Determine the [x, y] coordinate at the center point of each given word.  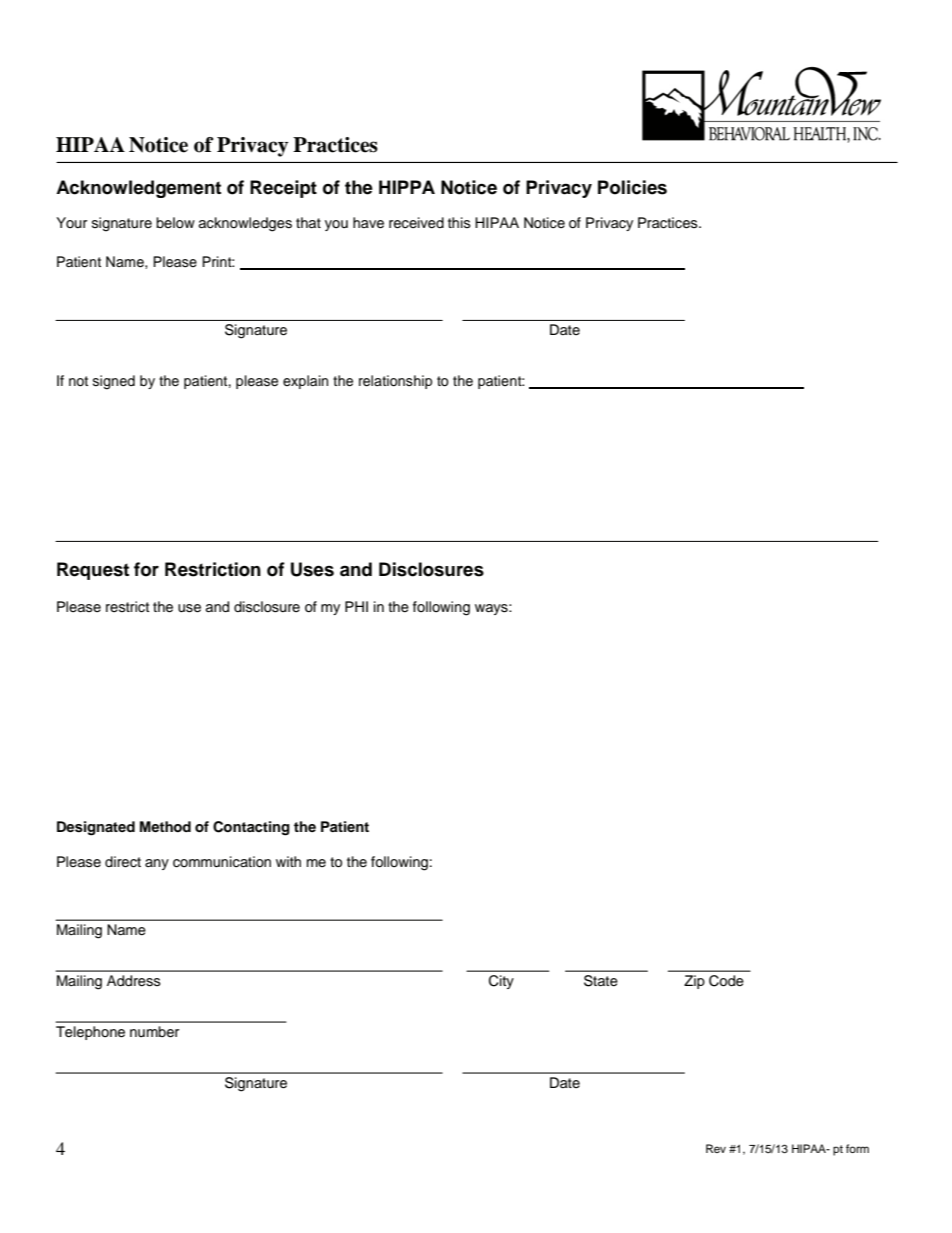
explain [305, 382]
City [501, 982]
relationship [395, 382]
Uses [312, 569]
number [154, 1032]
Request [93, 571]
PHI [356, 606]
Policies [632, 187]
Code [726, 981]
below [175, 223]
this [459, 223]
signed [114, 382]
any [157, 864]
